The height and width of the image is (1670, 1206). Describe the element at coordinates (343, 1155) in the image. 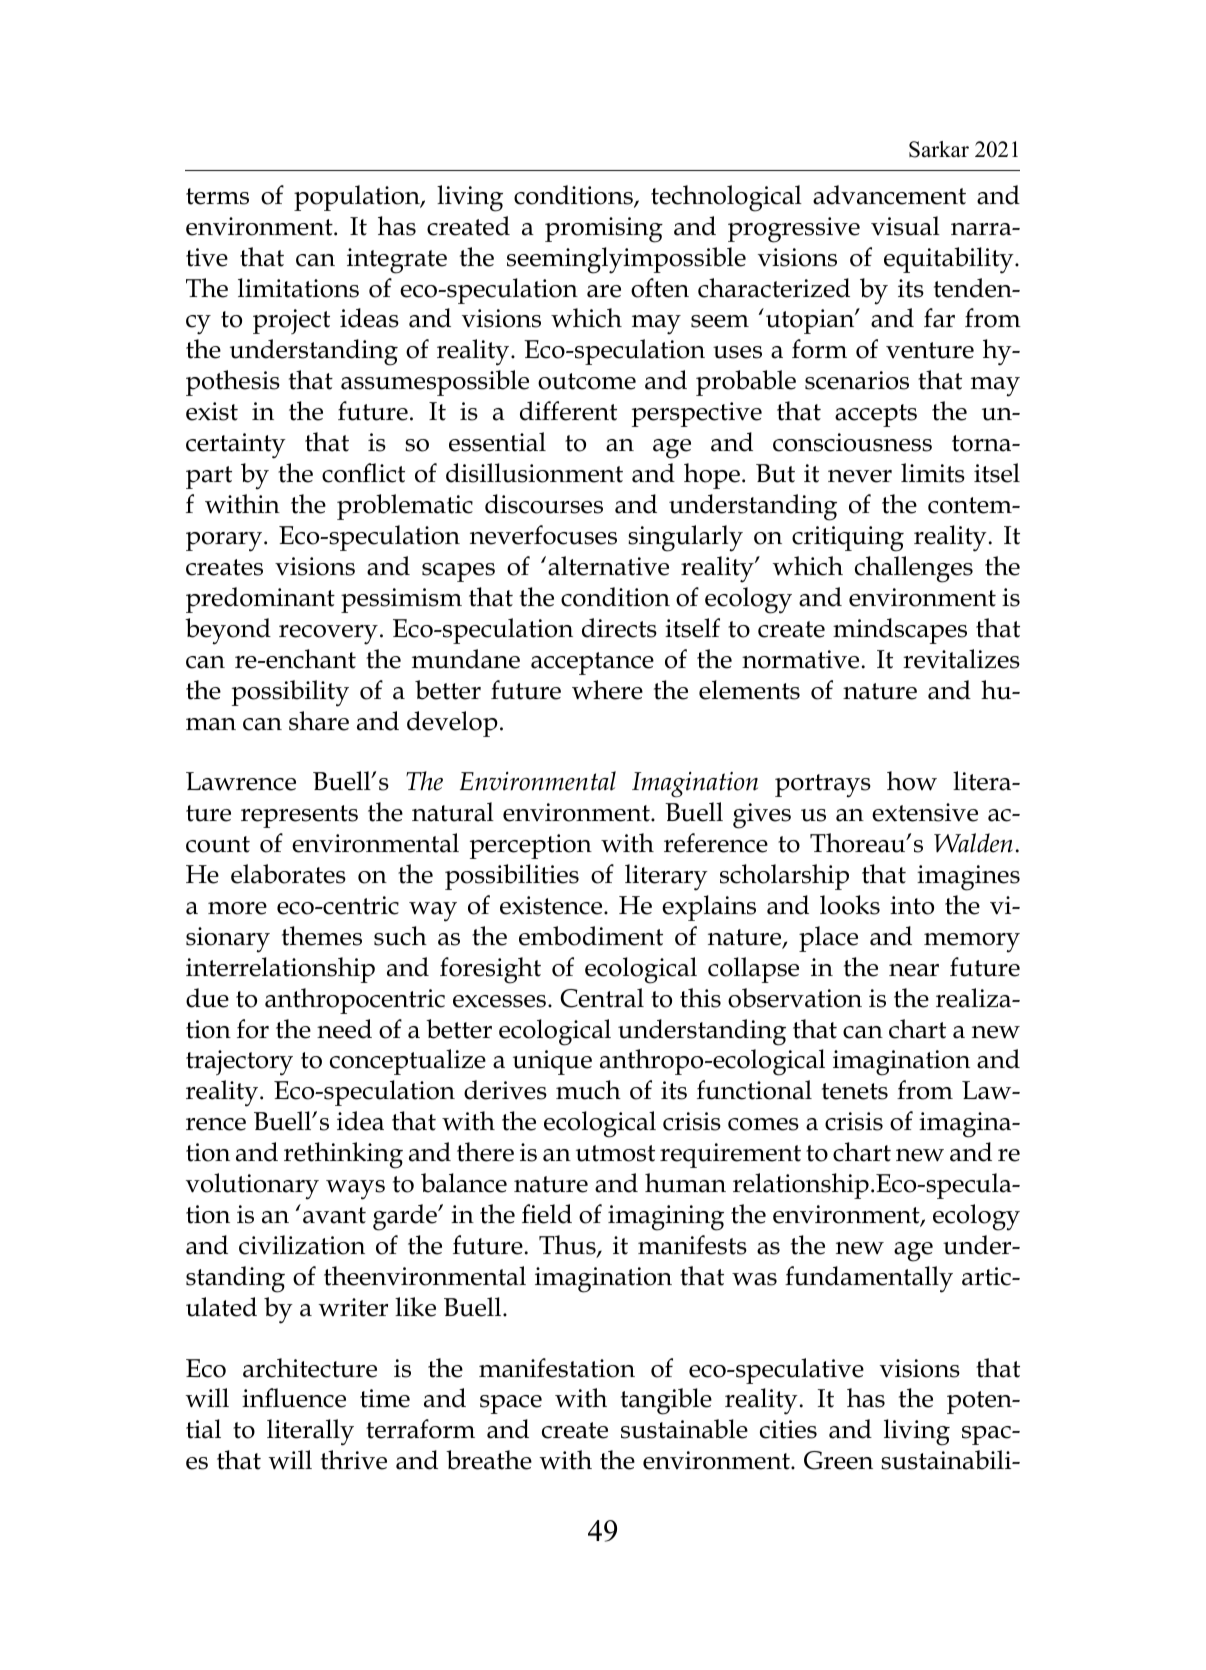

I see `rethinking` at that location.
